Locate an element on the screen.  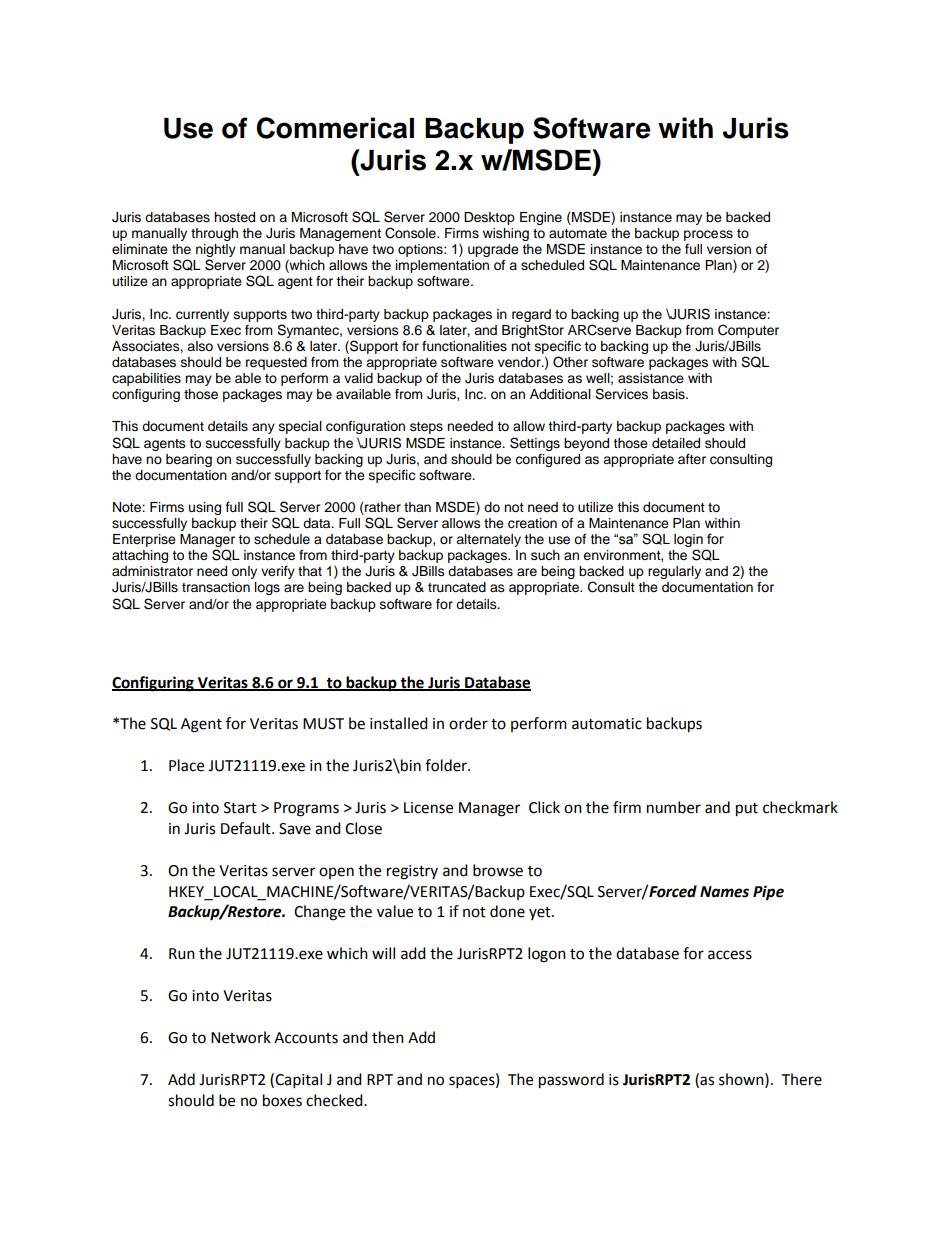
Place is located at coordinates (186, 765).
